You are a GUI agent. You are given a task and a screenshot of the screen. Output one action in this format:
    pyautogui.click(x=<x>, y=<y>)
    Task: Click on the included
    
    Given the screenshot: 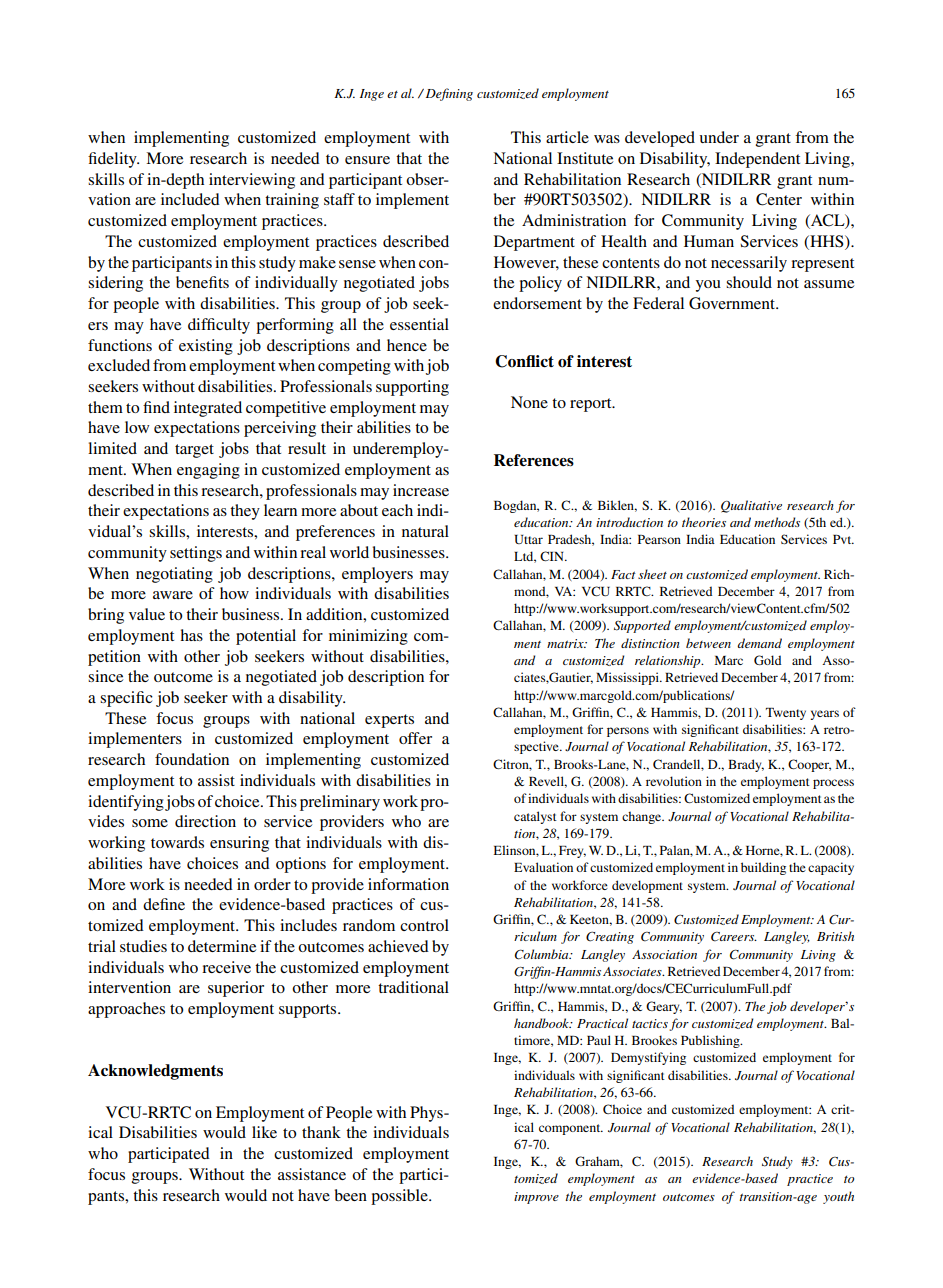 What is the action you would take?
    pyautogui.click(x=190, y=199)
